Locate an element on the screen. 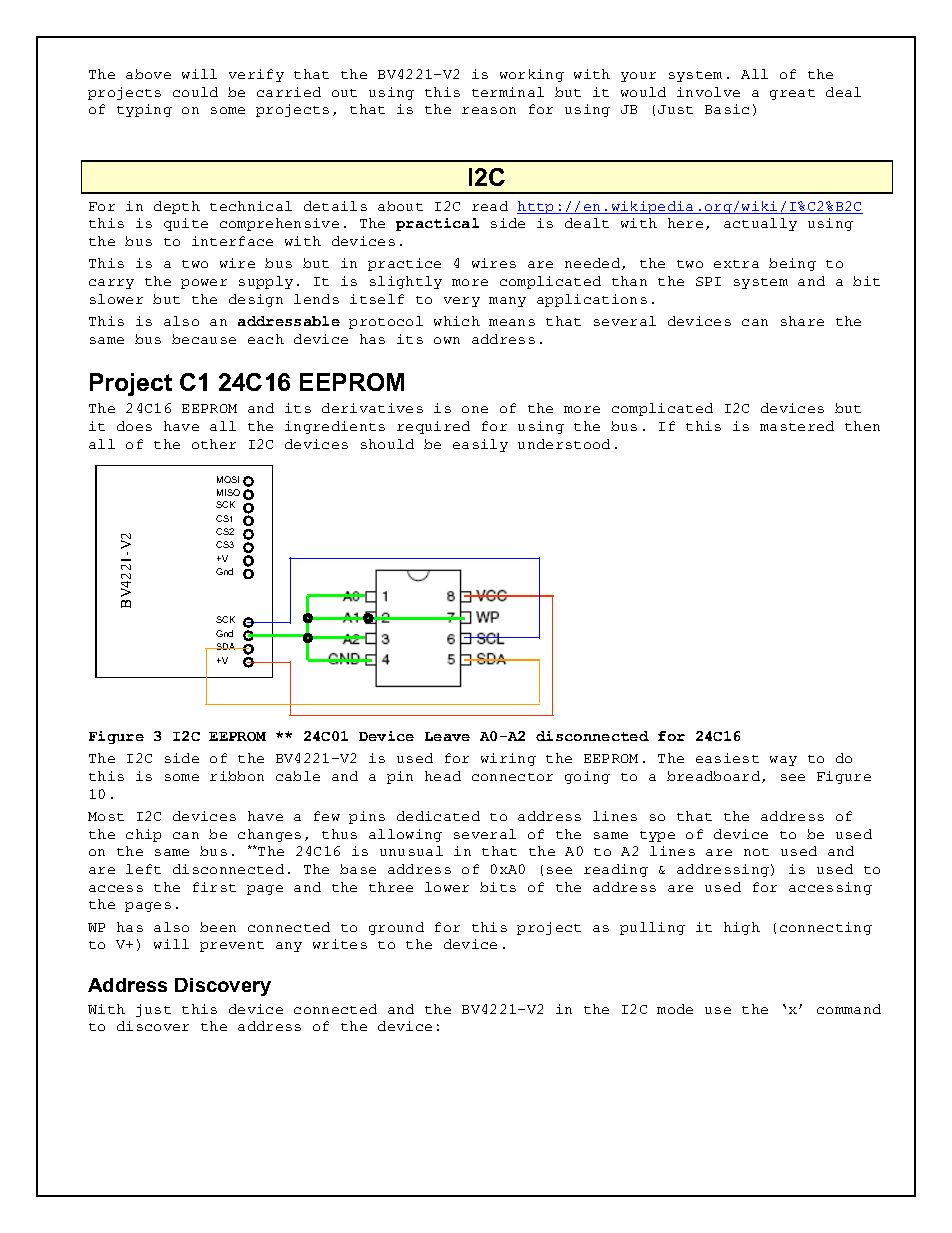  ground is located at coordinates (396, 928).
